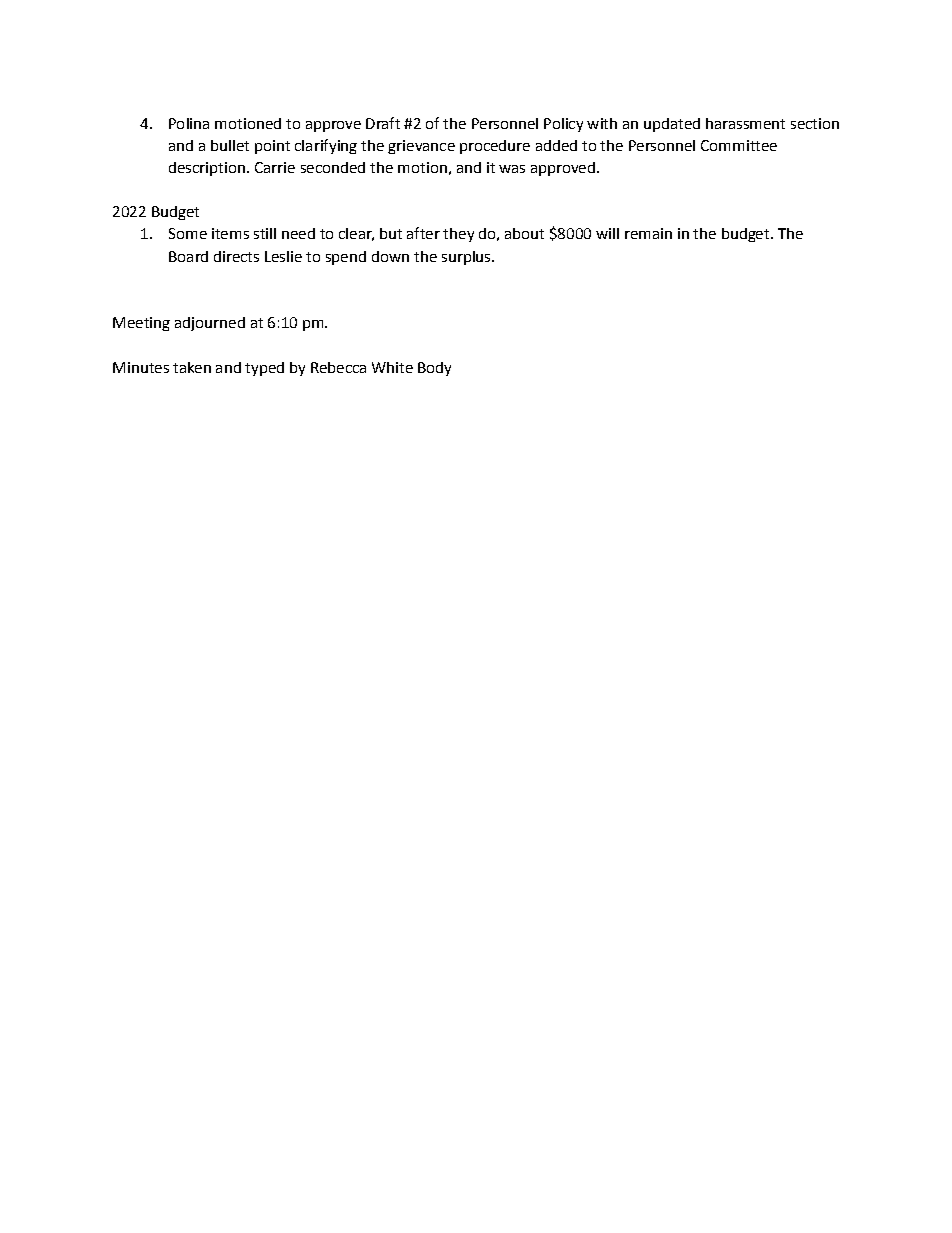 The height and width of the screenshot is (1233, 952). What do you see at coordinates (236, 256) in the screenshot?
I see `directs` at bounding box center [236, 256].
